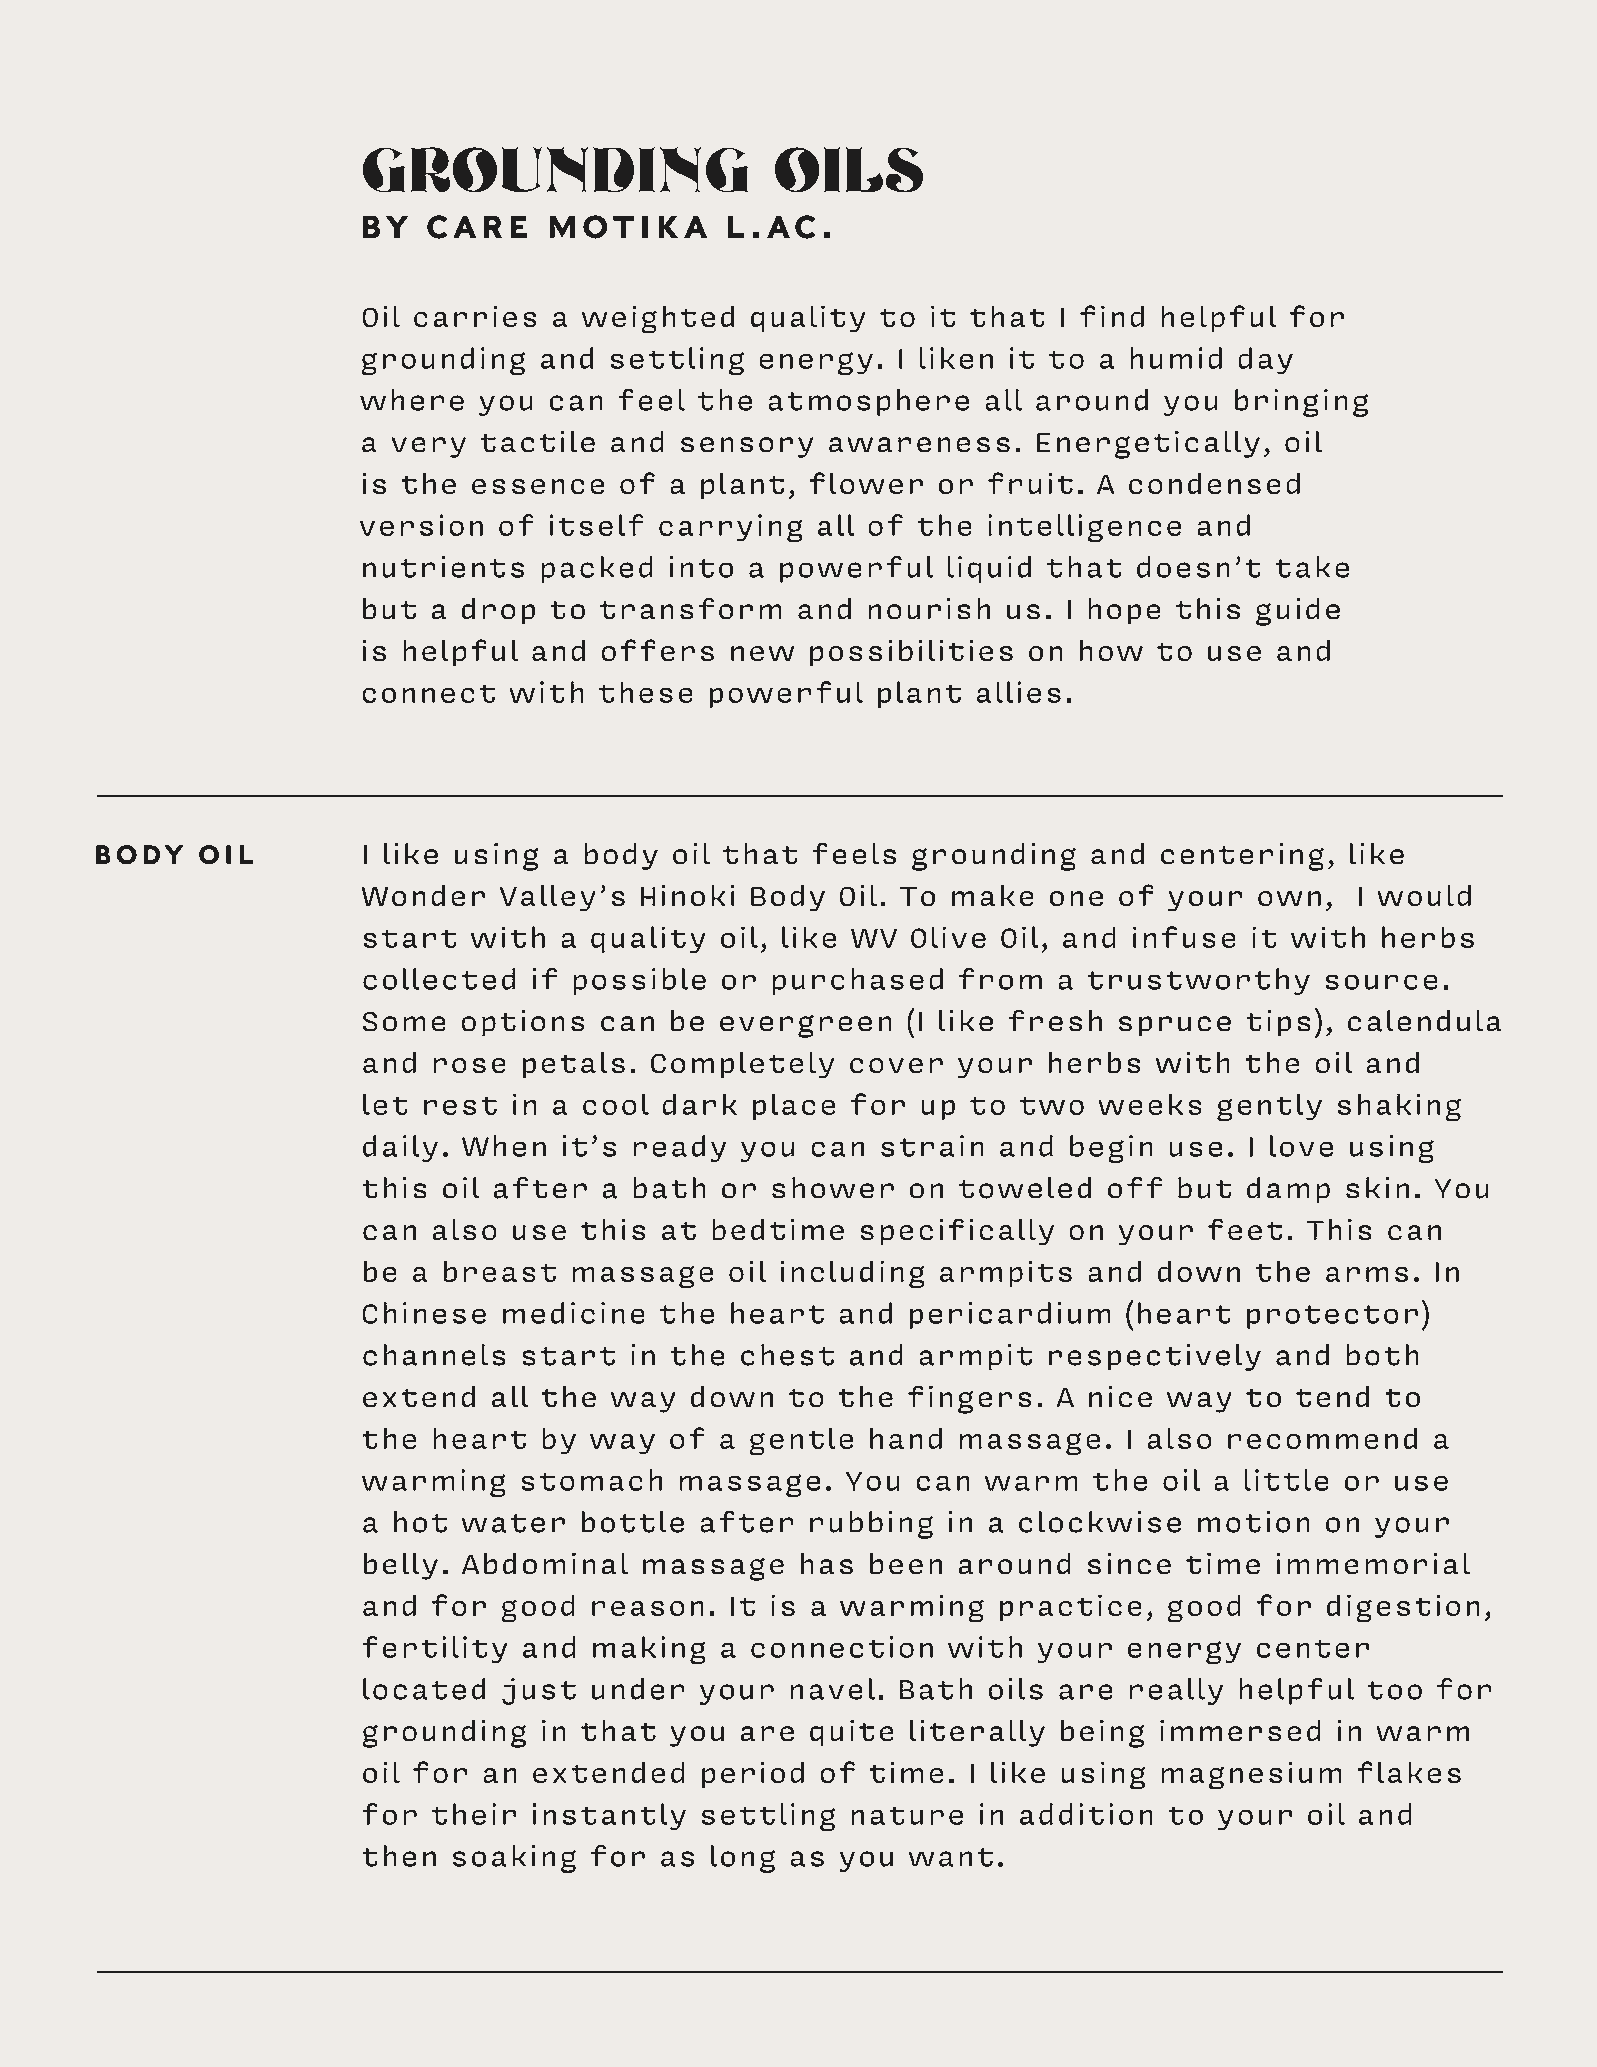 This screenshot has height=2067, width=1597. Describe the element at coordinates (498, 611) in the screenshot. I see `drop` at that location.
